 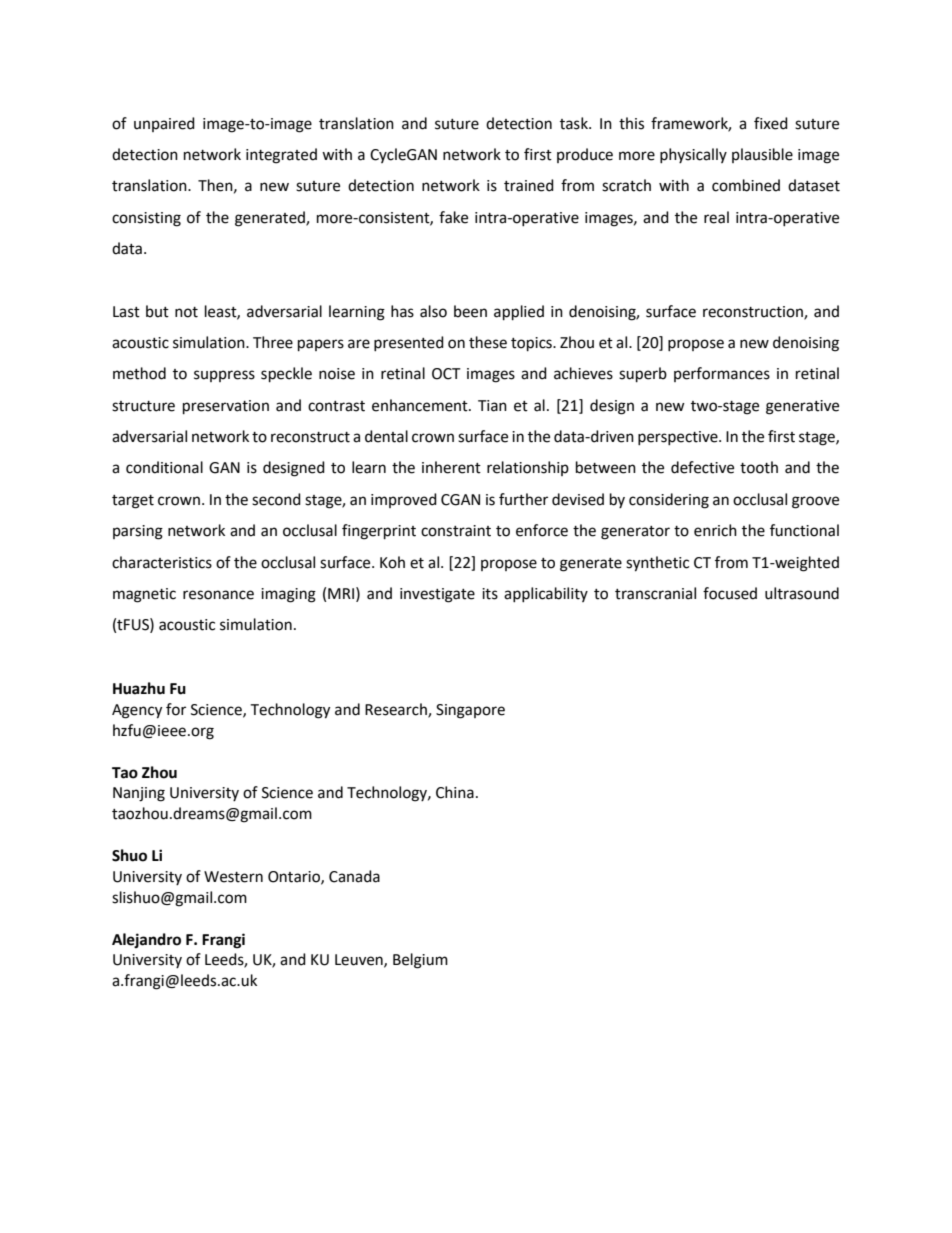 I want to click on characteristics, so click(x=162, y=562).
